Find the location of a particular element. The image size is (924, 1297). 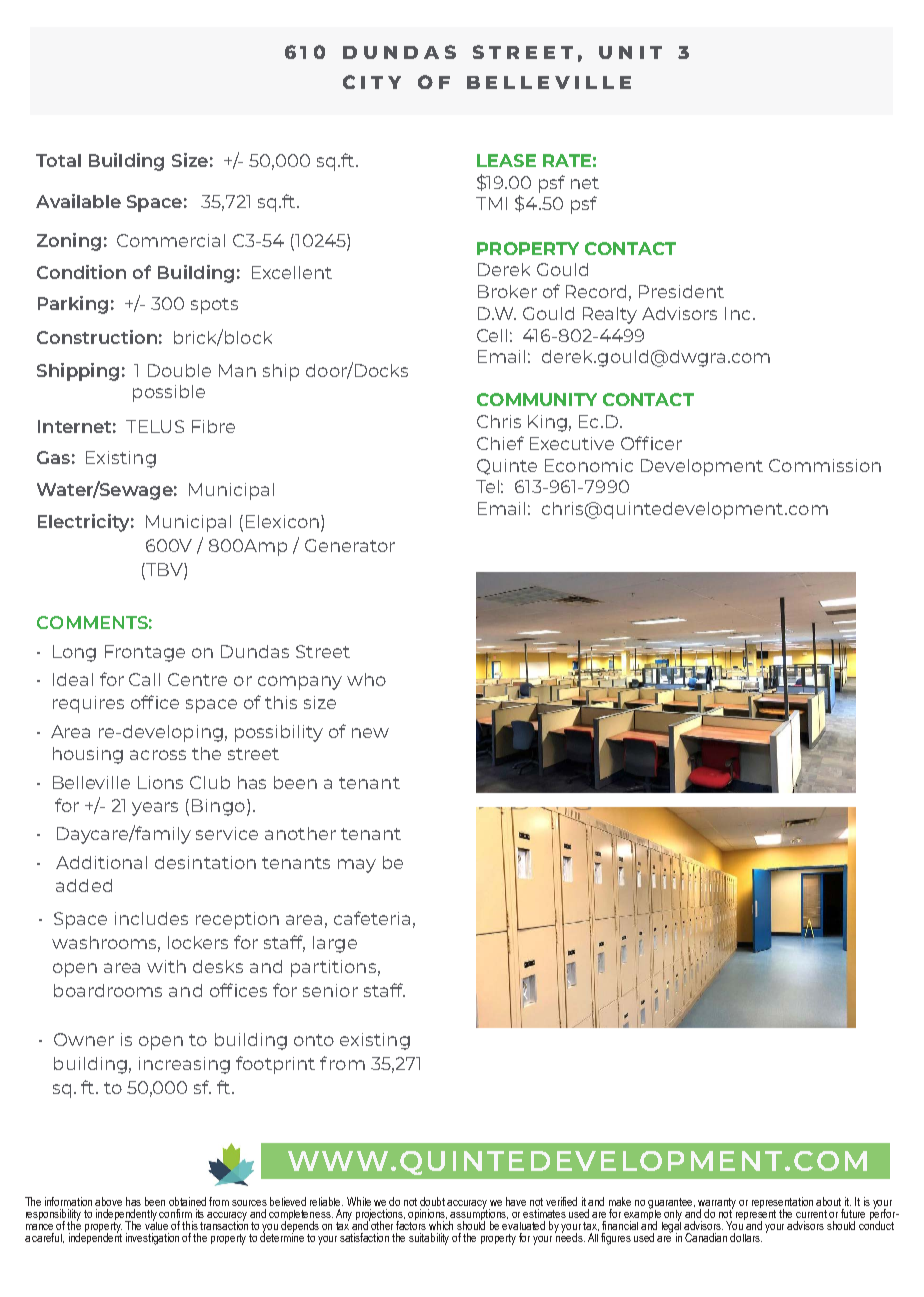

Commission is located at coordinates (825, 465).
